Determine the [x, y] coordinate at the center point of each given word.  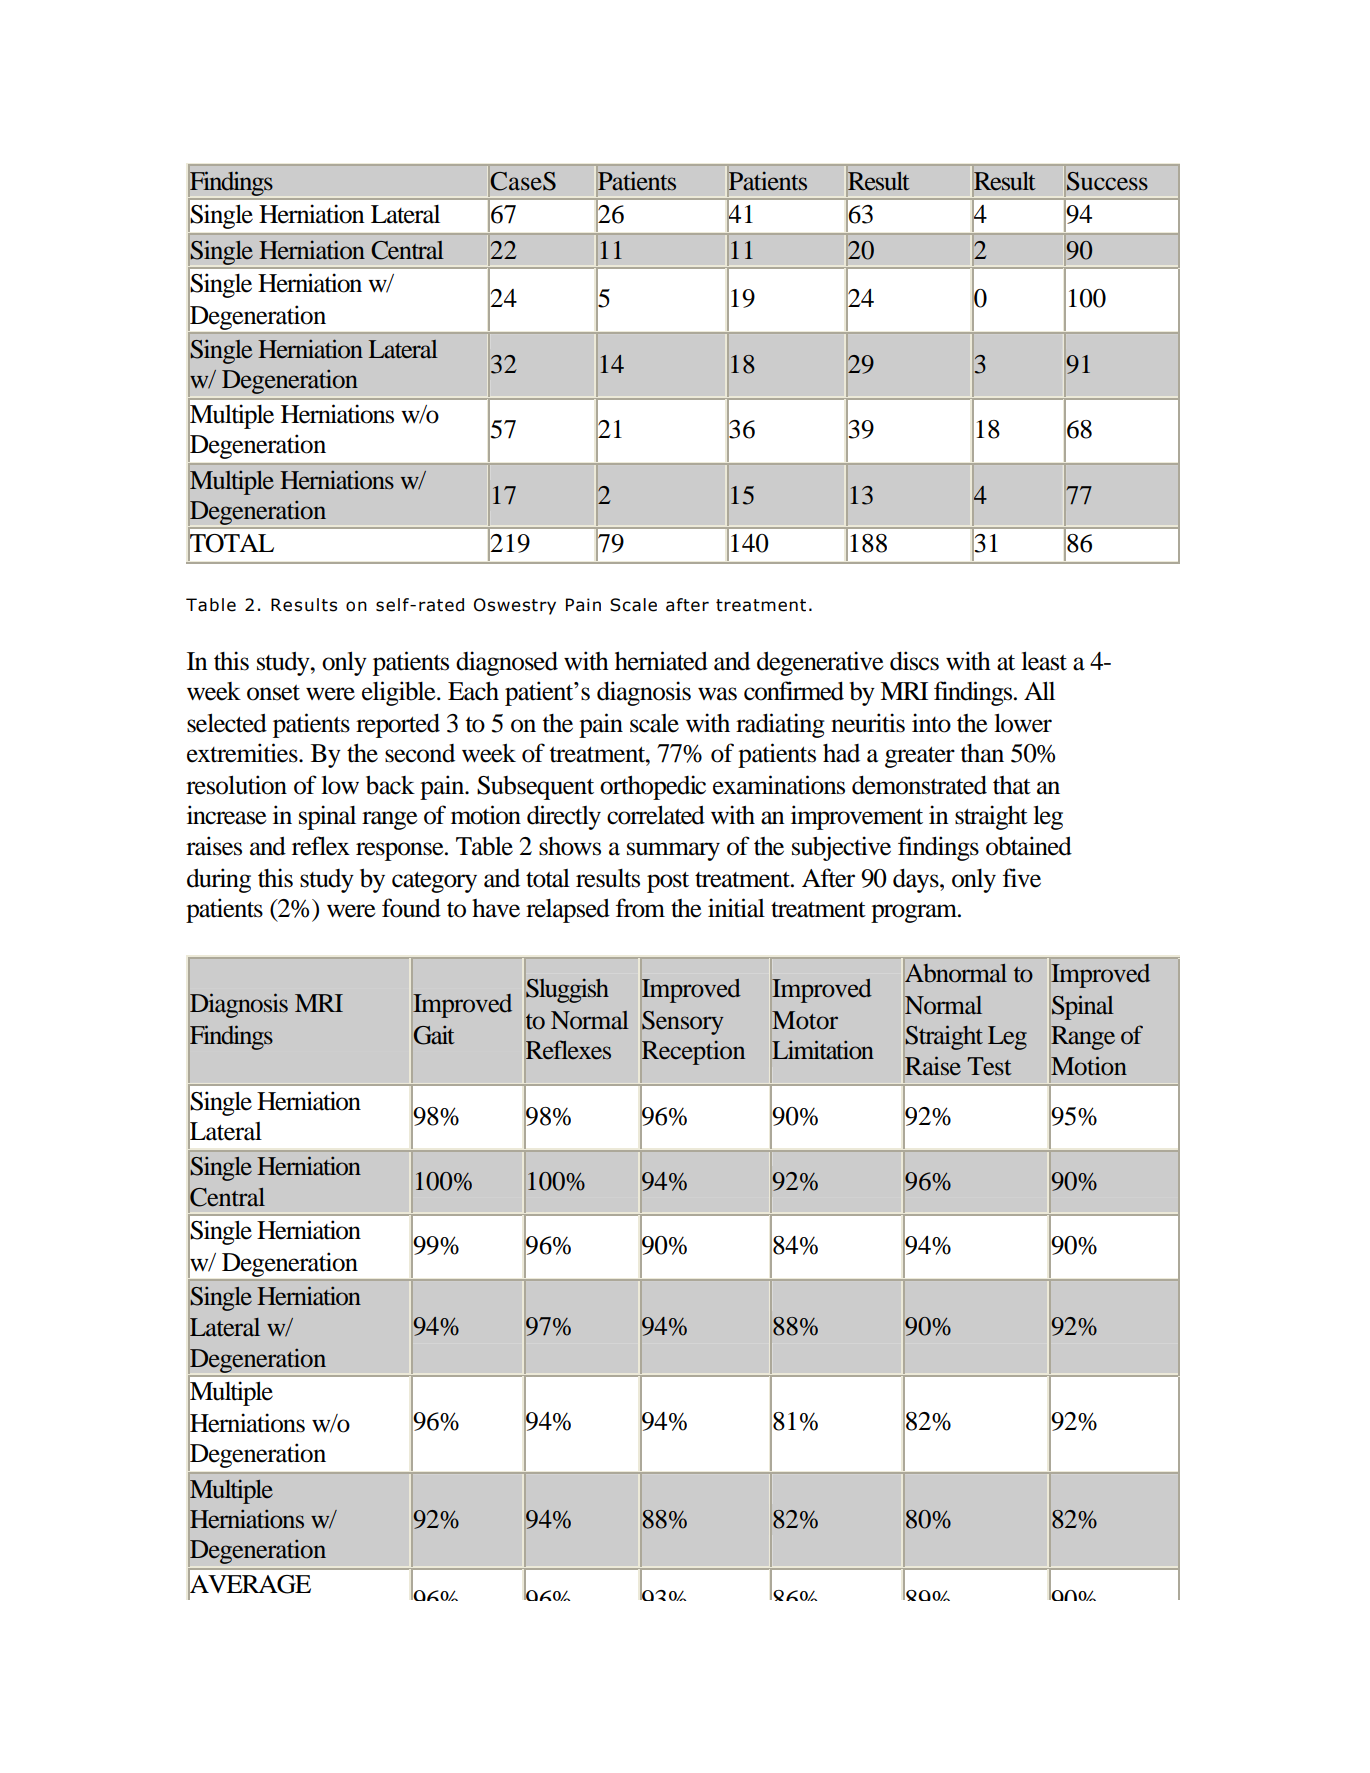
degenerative [820, 663]
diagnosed [507, 663]
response [401, 851]
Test [989, 1066]
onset [273, 693]
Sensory [683, 1023]
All [1039, 690]
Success [1107, 181]
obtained [1029, 846]
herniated [661, 661]
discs [914, 661]
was [717, 694]
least [1044, 661]
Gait [434, 1035]
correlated [656, 815]
